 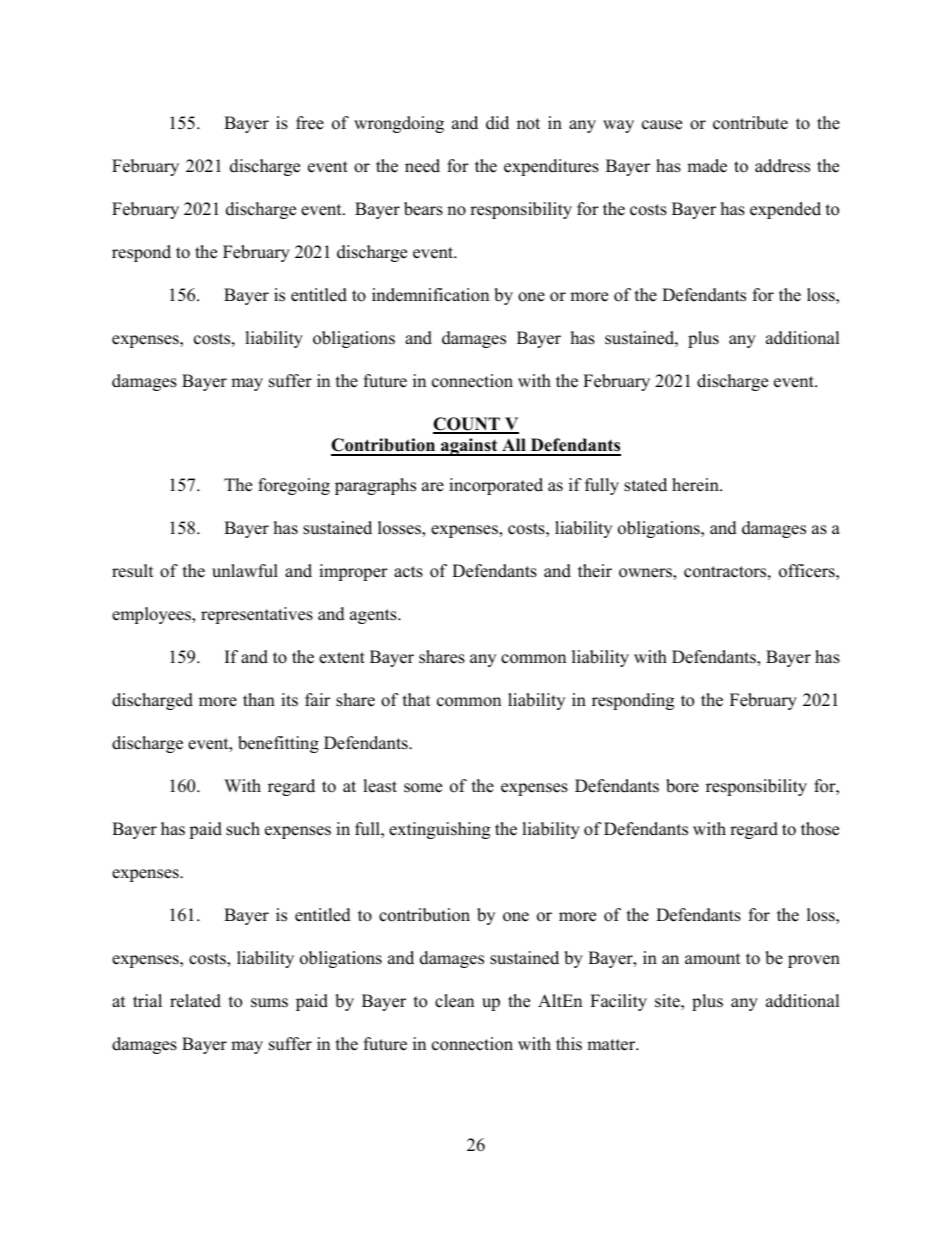 What do you see at coordinates (497, 123) in the document?
I see `did` at bounding box center [497, 123].
